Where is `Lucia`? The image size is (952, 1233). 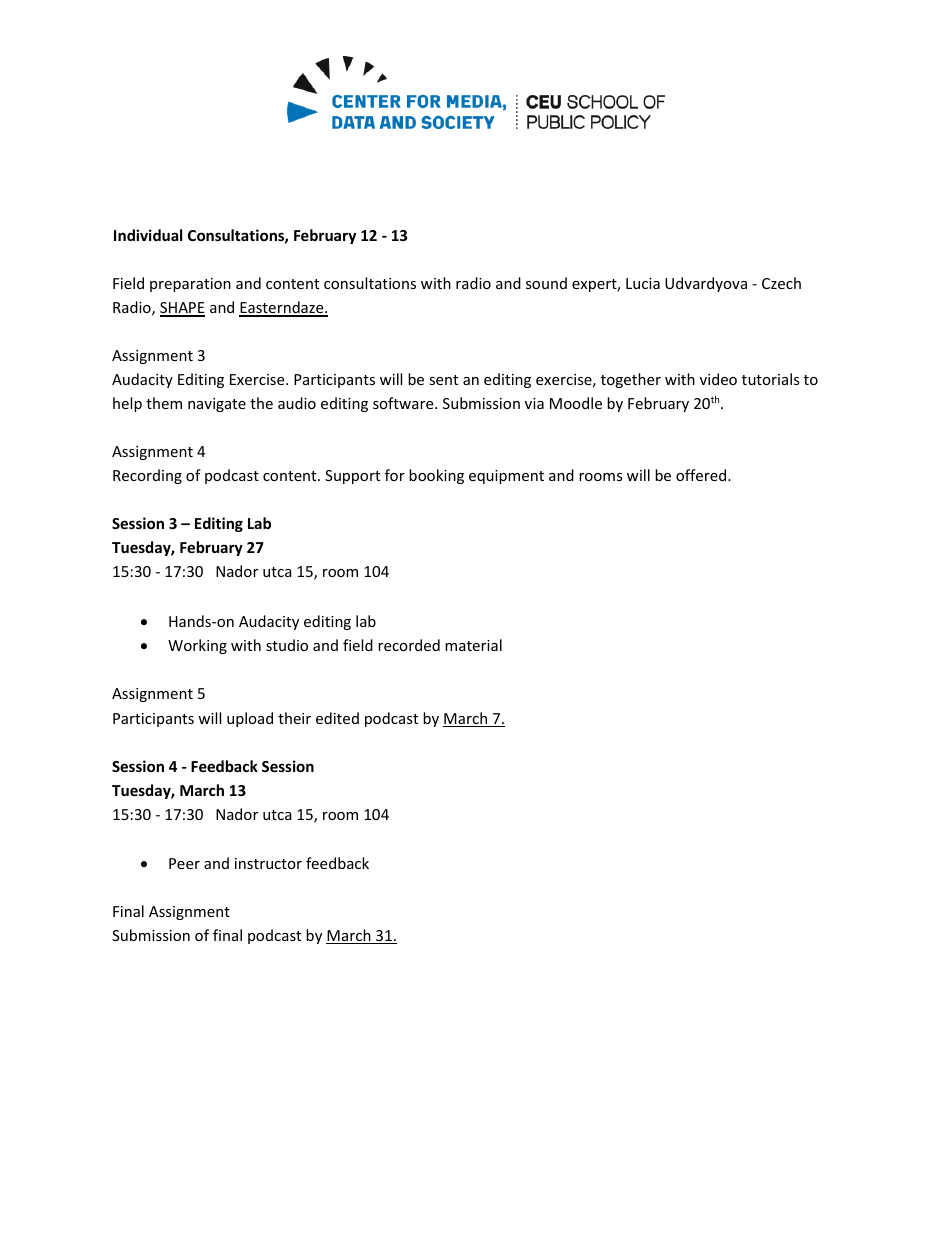
Lucia is located at coordinates (643, 283).
